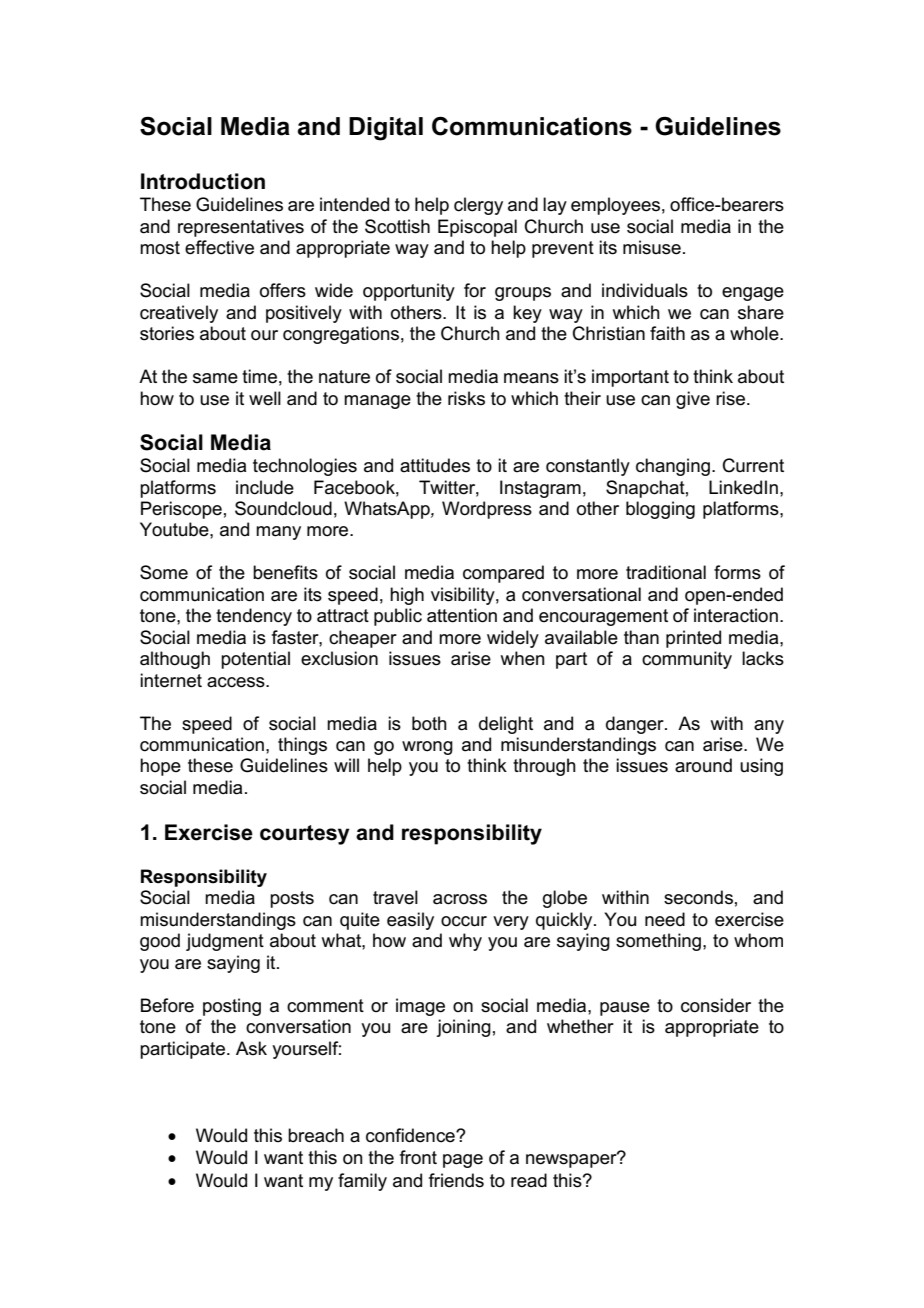 This screenshot has height=1308, width=924. I want to click on Introduction, so click(203, 181).
